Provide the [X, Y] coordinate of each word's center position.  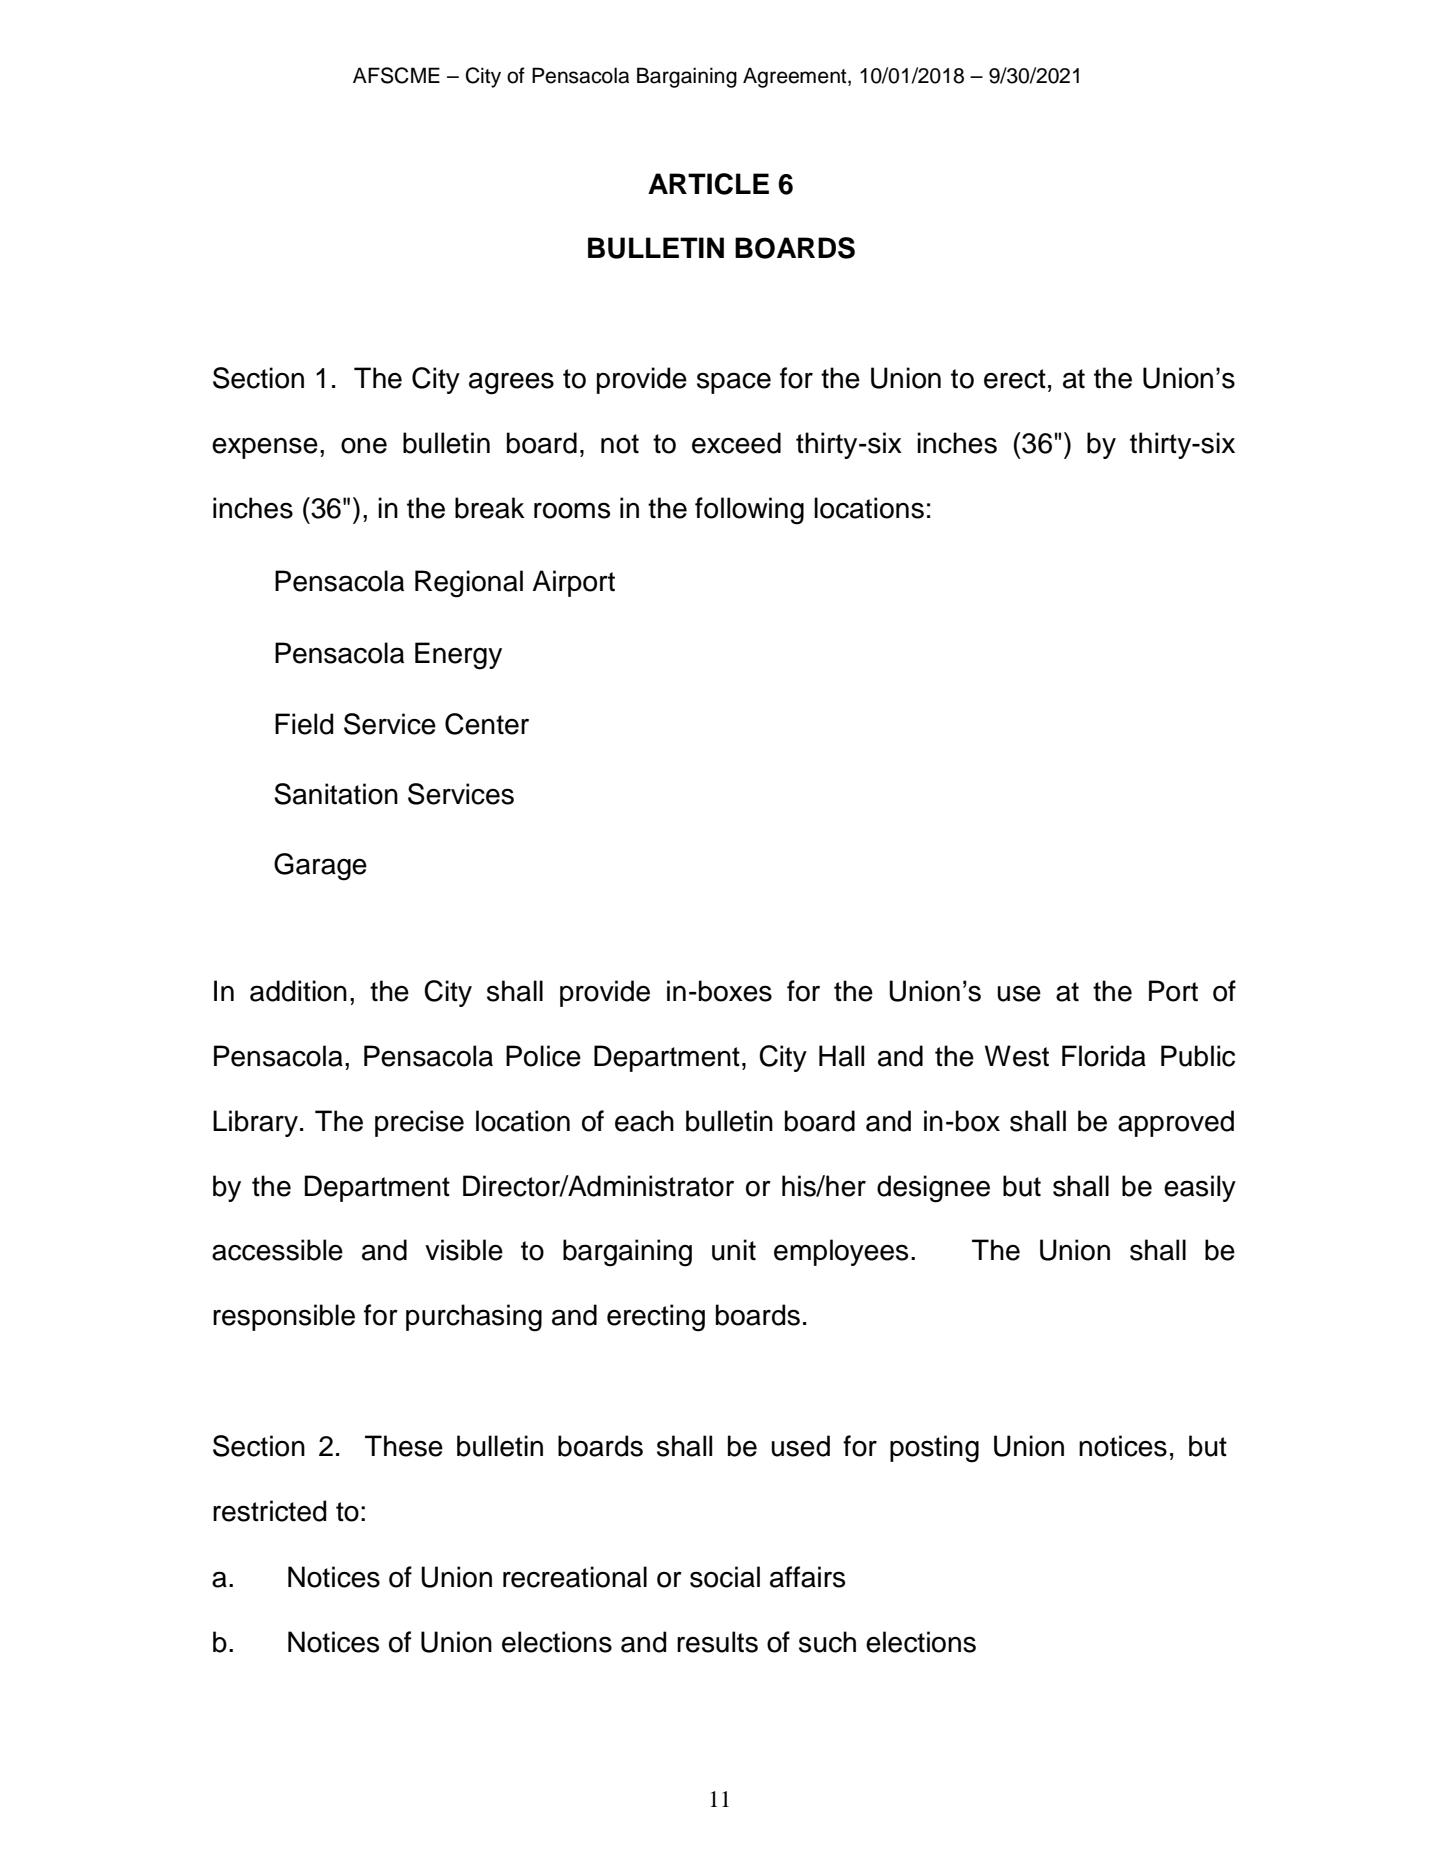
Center [487, 724]
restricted [269, 1511]
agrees [511, 383]
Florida [1104, 1056]
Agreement [796, 77]
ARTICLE [708, 184]
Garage [320, 867]
